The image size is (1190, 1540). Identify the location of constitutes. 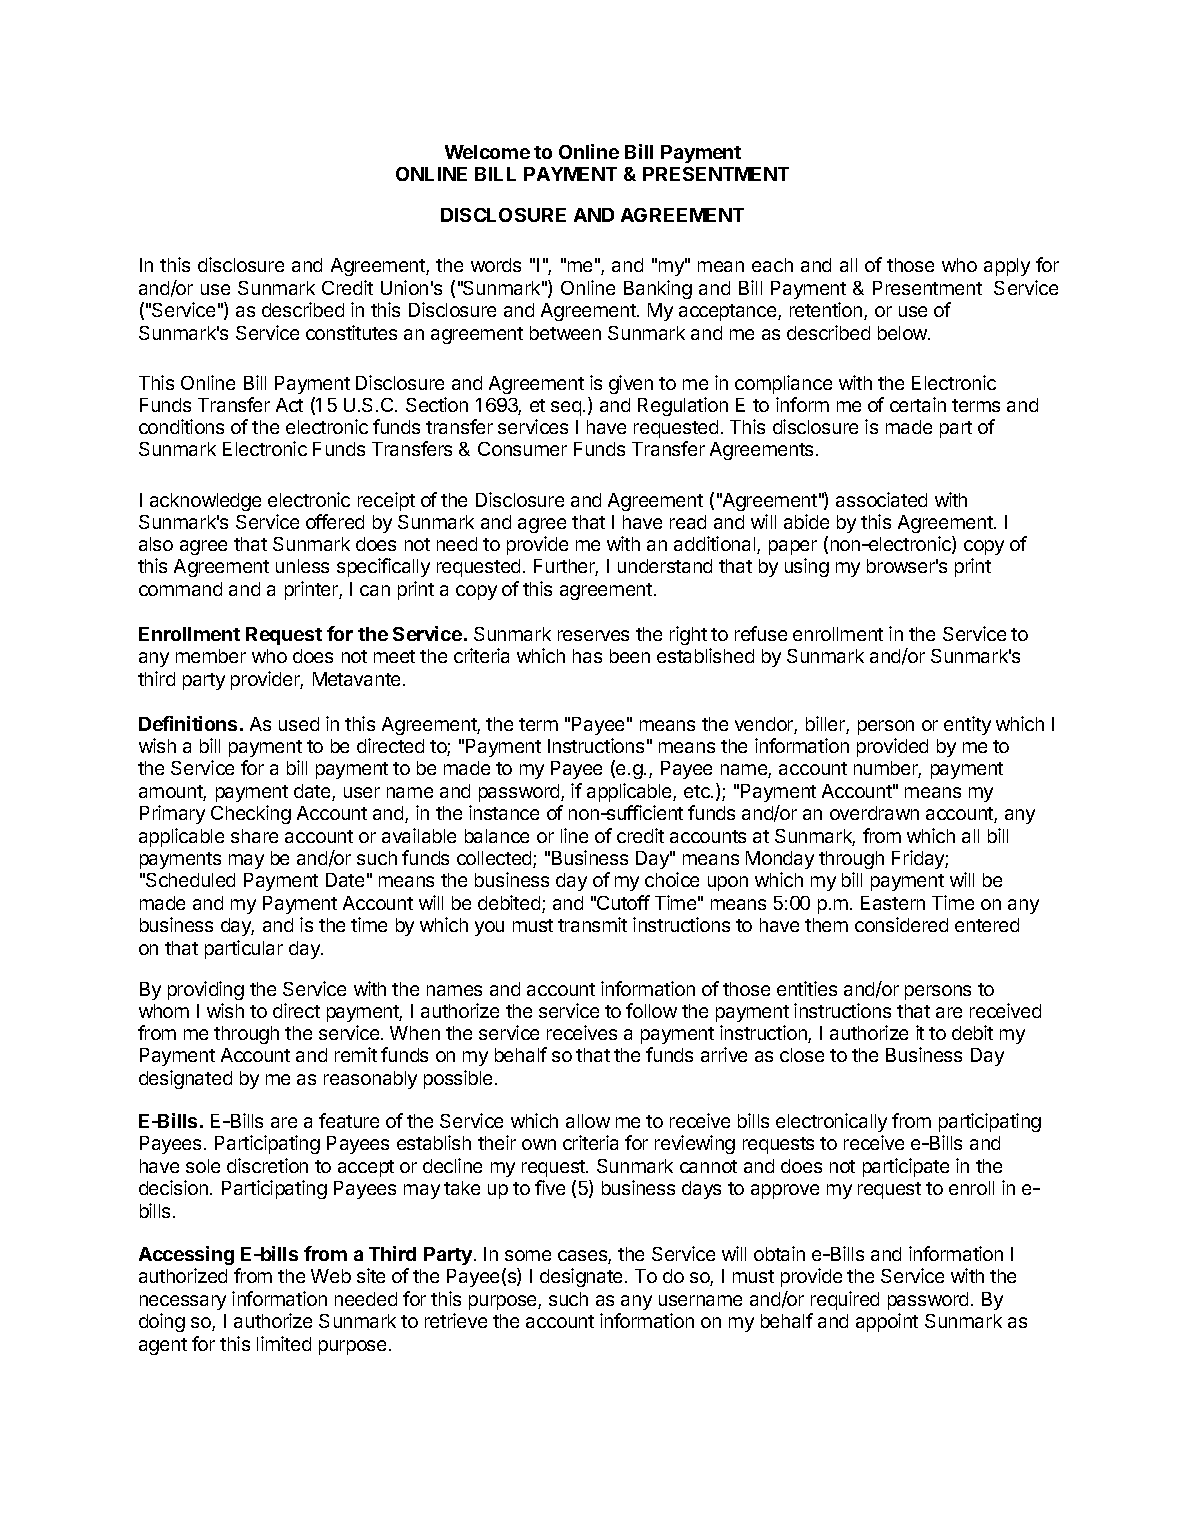
(351, 332).
